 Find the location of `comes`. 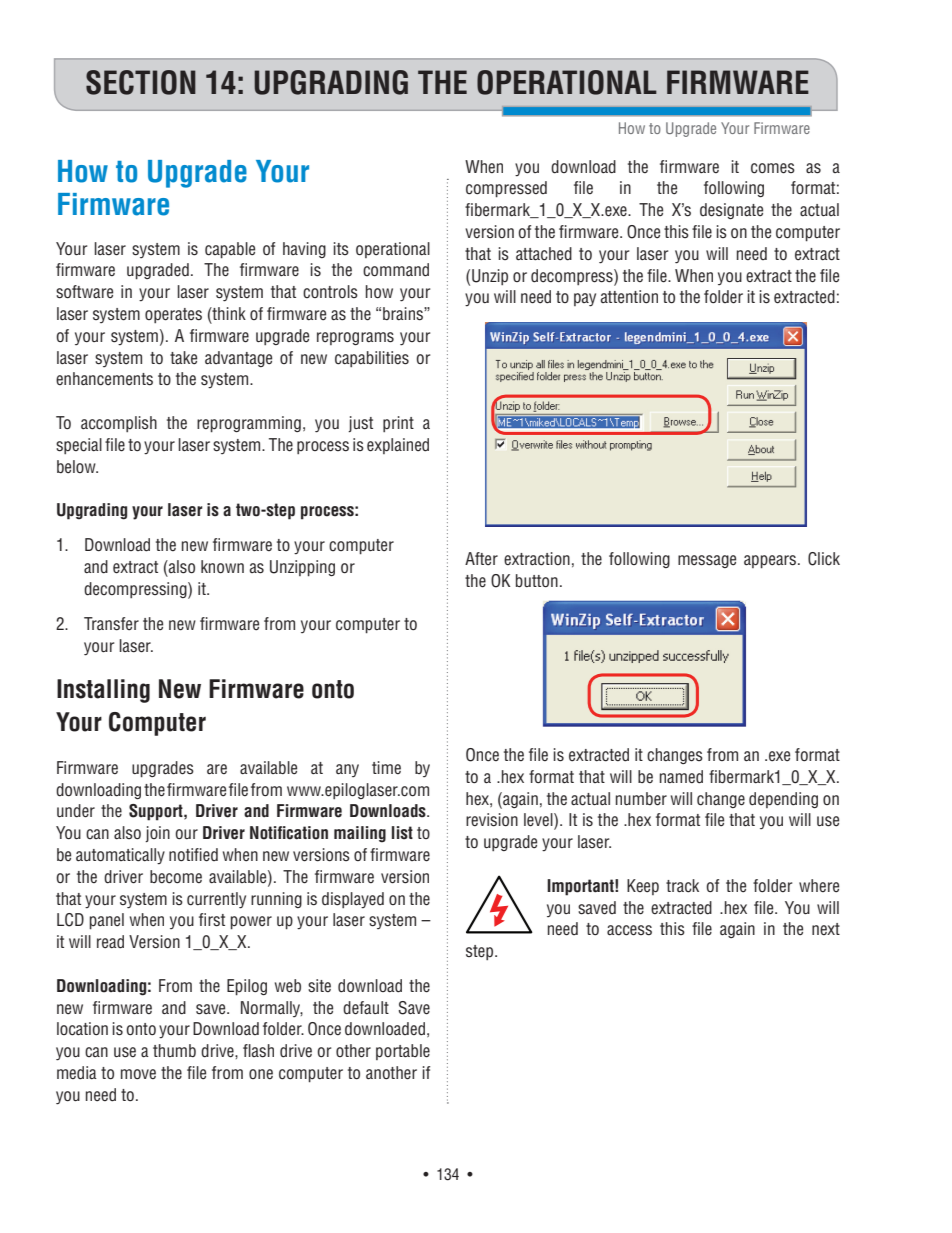

comes is located at coordinates (773, 168).
